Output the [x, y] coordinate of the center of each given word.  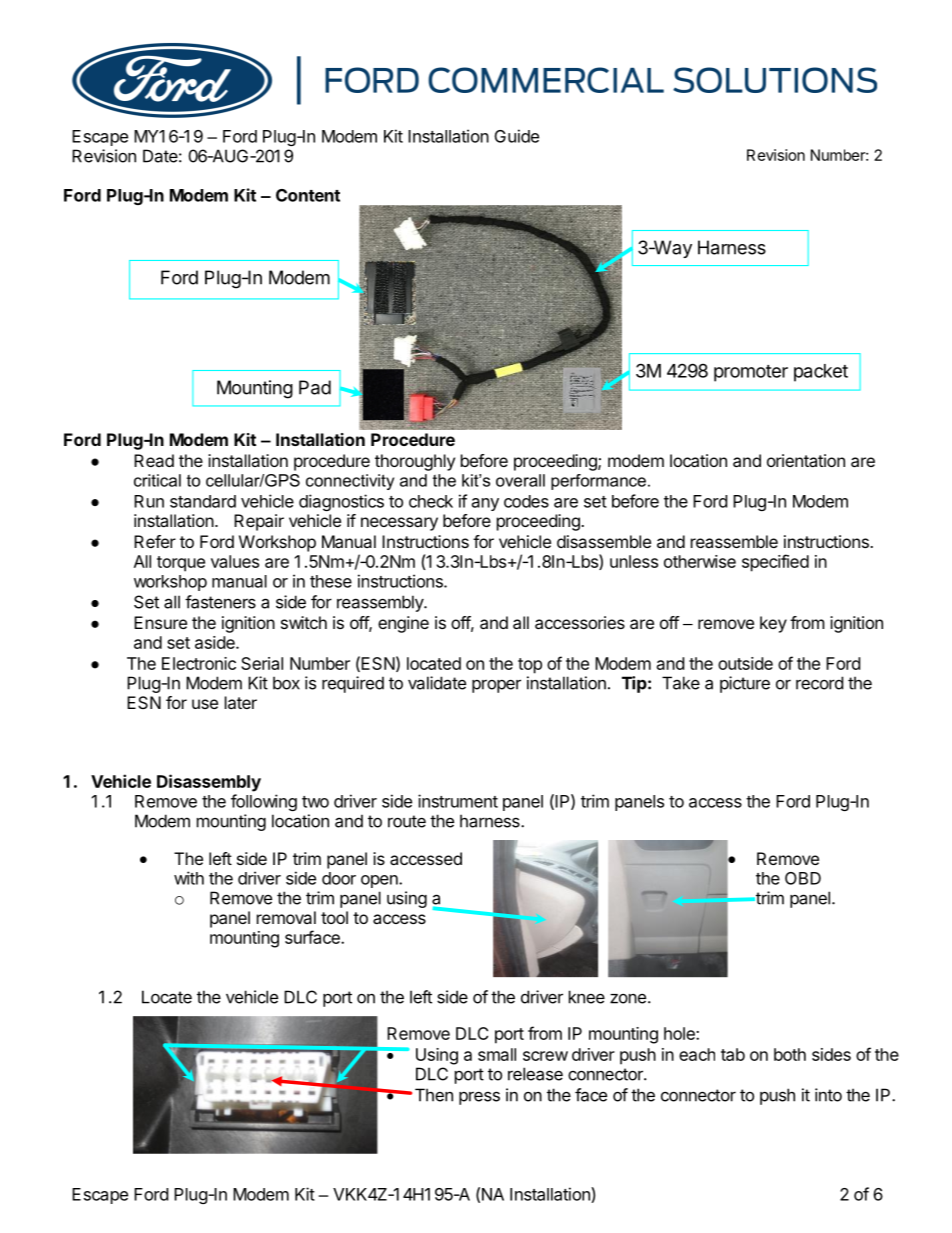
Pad [315, 387]
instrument [458, 801]
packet [821, 373]
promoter [751, 373]
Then [434, 1095]
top [530, 666]
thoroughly [415, 462]
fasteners [220, 602]
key [773, 624]
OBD [803, 878]
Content [308, 195]
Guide [517, 136]
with [189, 878]
